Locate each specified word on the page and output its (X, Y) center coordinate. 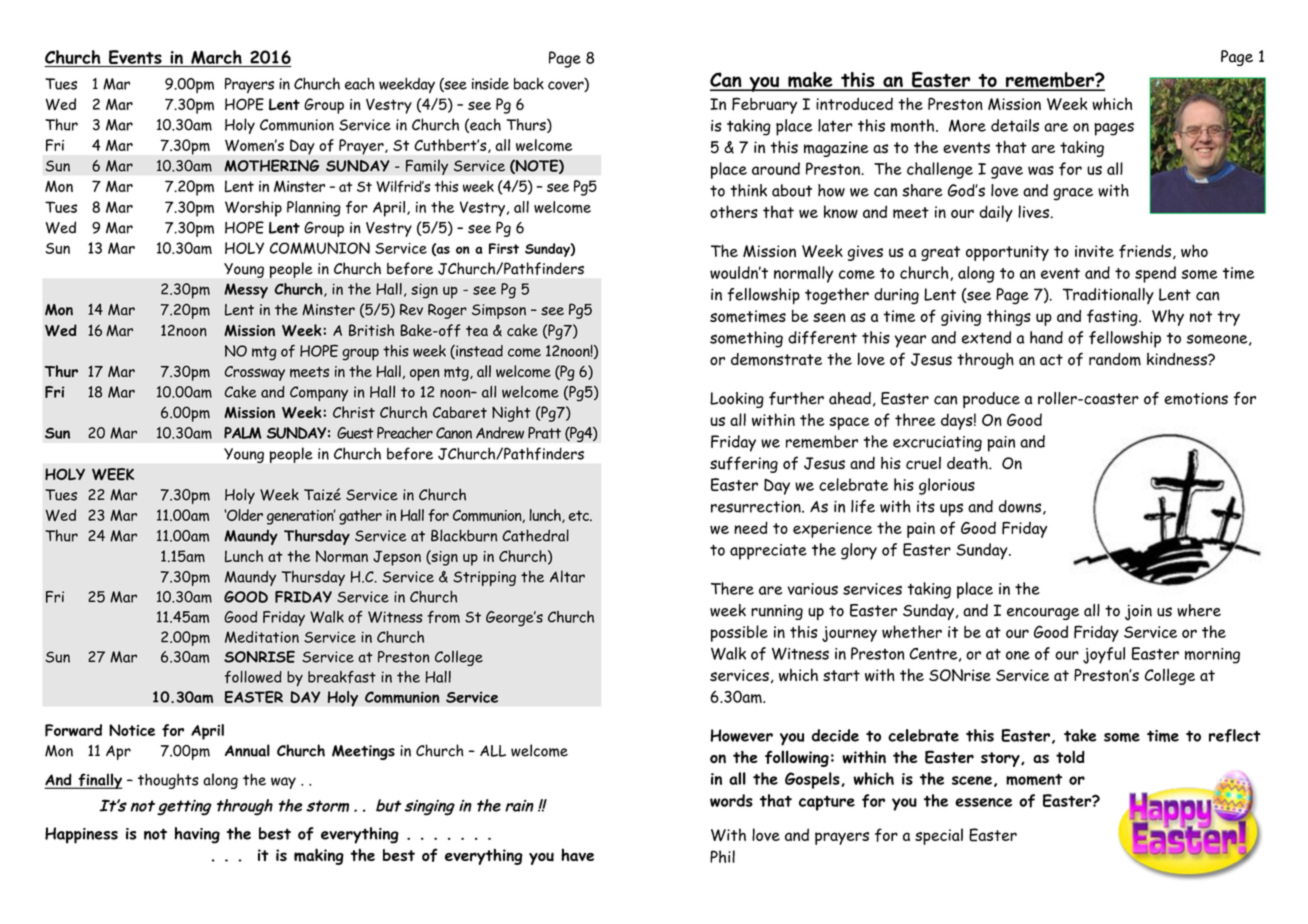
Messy (246, 291)
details (1015, 125)
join (1138, 612)
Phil (722, 856)
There (732, 588)
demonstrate (776, 359)
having (197, 835)
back (529, 83)
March (216, 57)
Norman (342, 556)
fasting (1113, 317)
